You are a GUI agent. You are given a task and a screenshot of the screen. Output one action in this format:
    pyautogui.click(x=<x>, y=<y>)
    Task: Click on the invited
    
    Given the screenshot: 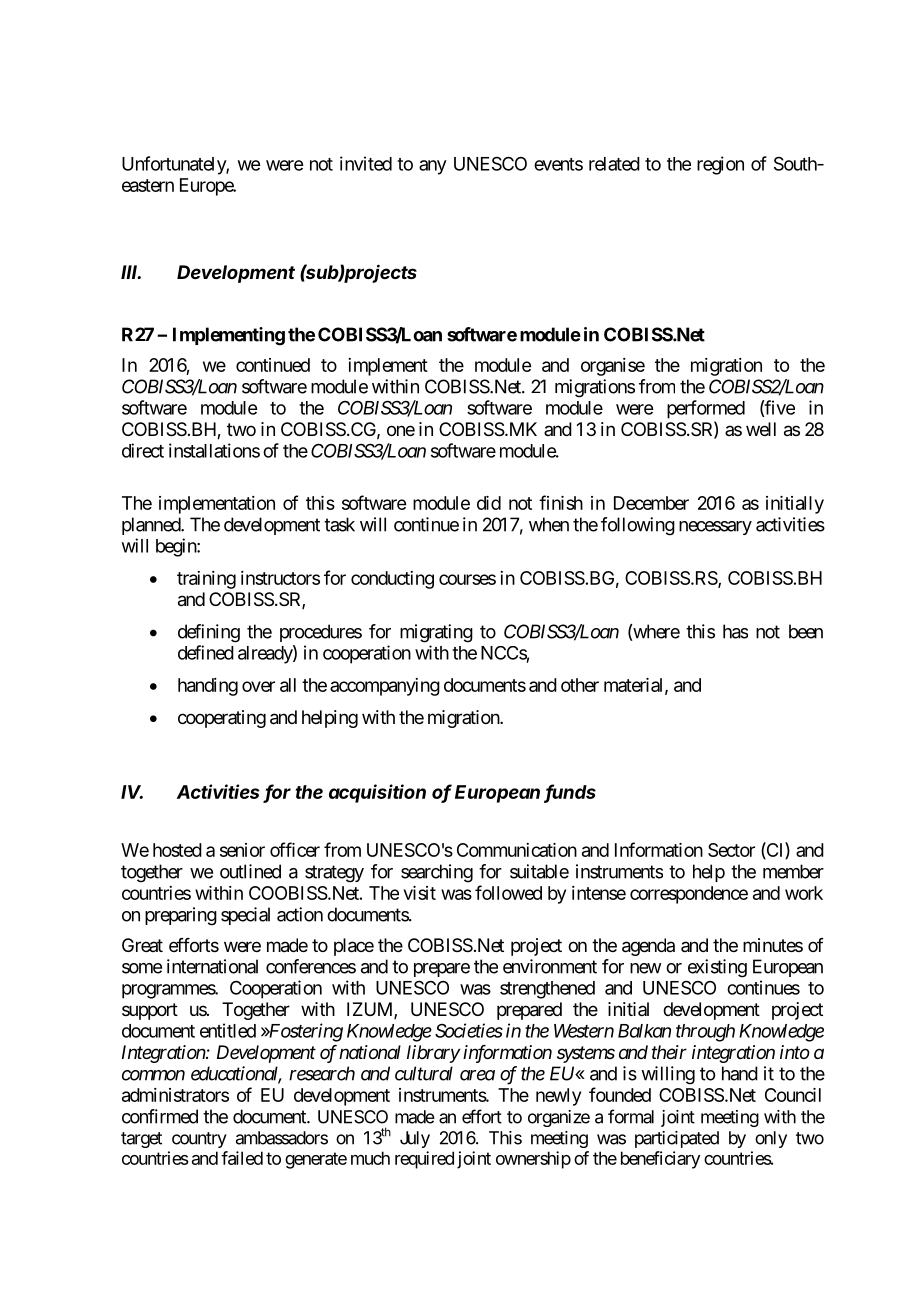 What is the action you would take?
    pyautogui.click(x=366, y=163)
